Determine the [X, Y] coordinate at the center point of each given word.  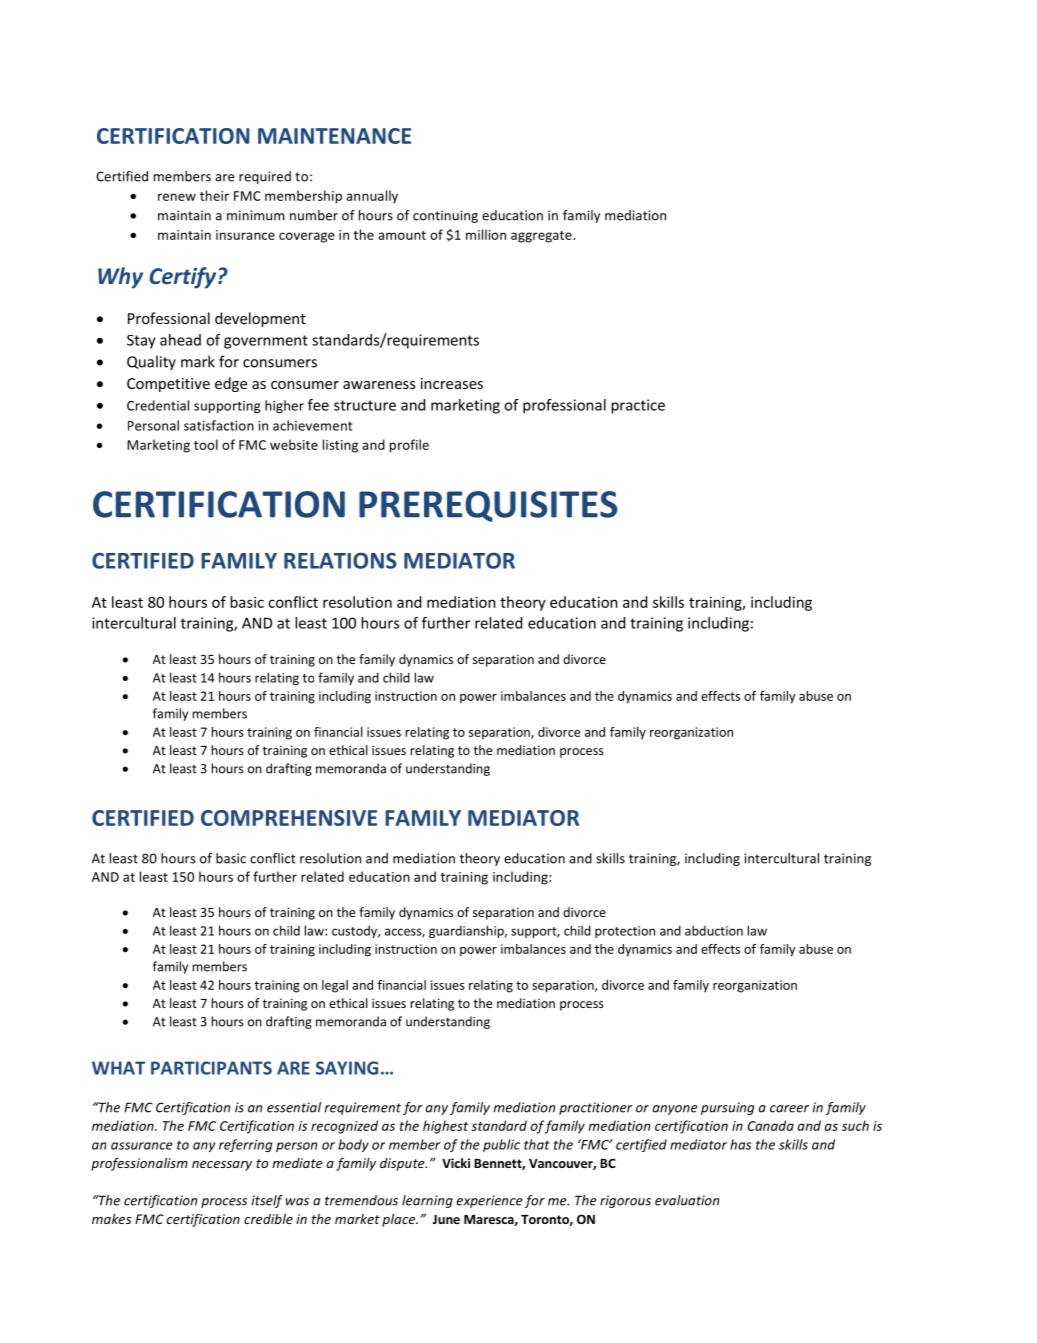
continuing [445, 216]
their [214, 195]
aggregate [542, 237]
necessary [222, 1166]
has [740, 1144]
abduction [714, 930]
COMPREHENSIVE [289, 818]
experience [489, 1201]
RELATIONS [340, 560]
